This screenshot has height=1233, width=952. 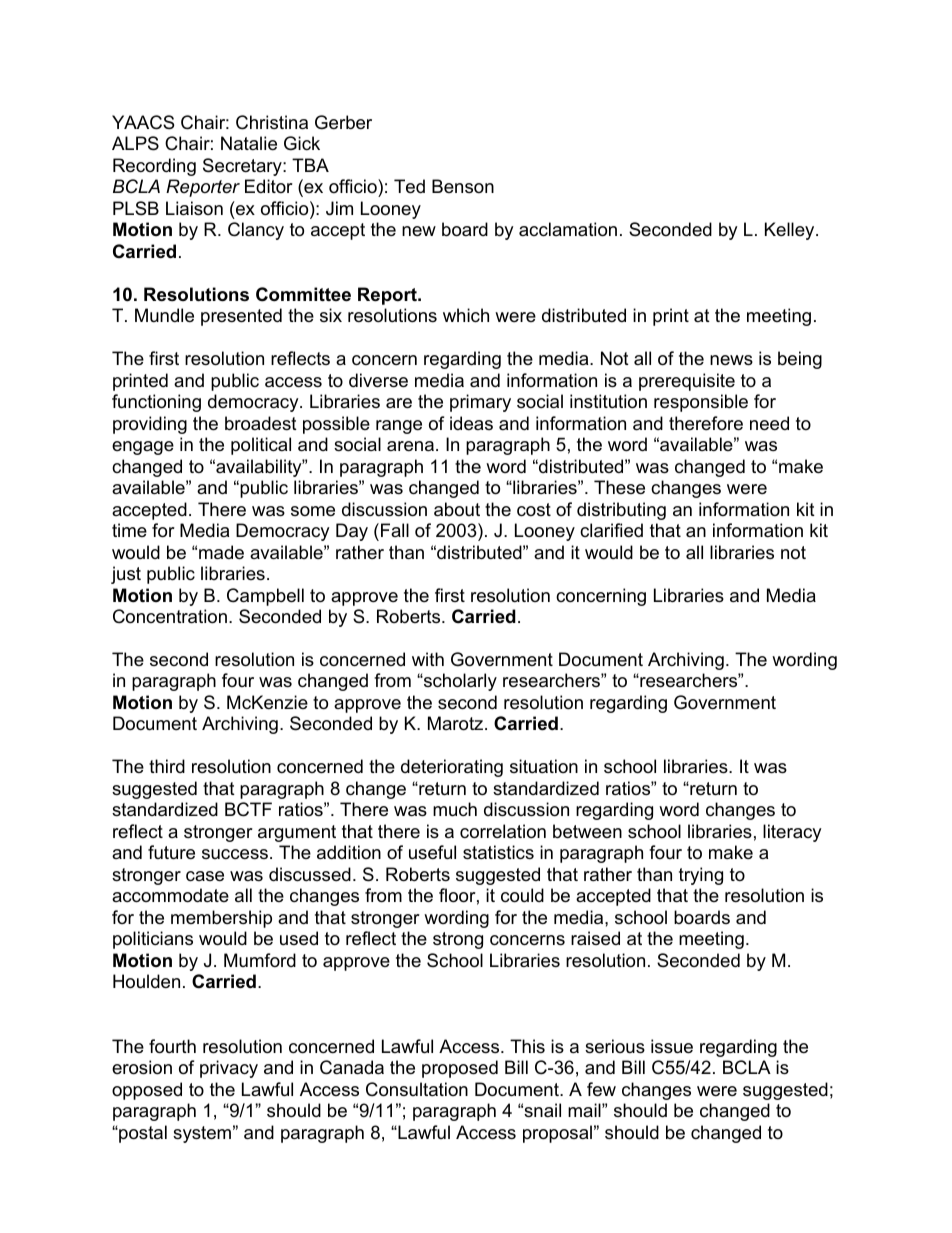 I want to click on privacy, so click(x=229, y=1069).
